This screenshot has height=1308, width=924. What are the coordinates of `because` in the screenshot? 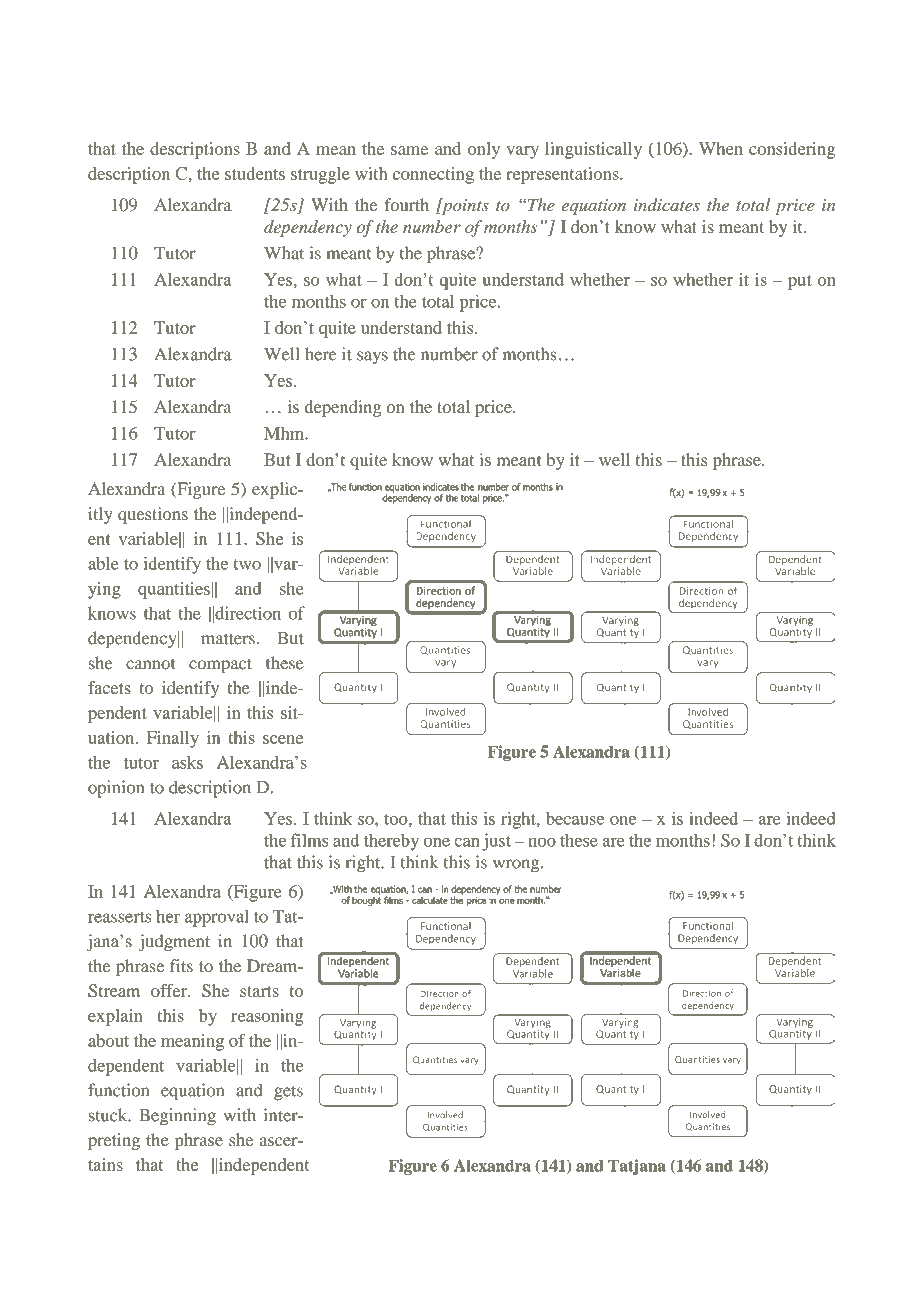 It's located at (575, 818).
